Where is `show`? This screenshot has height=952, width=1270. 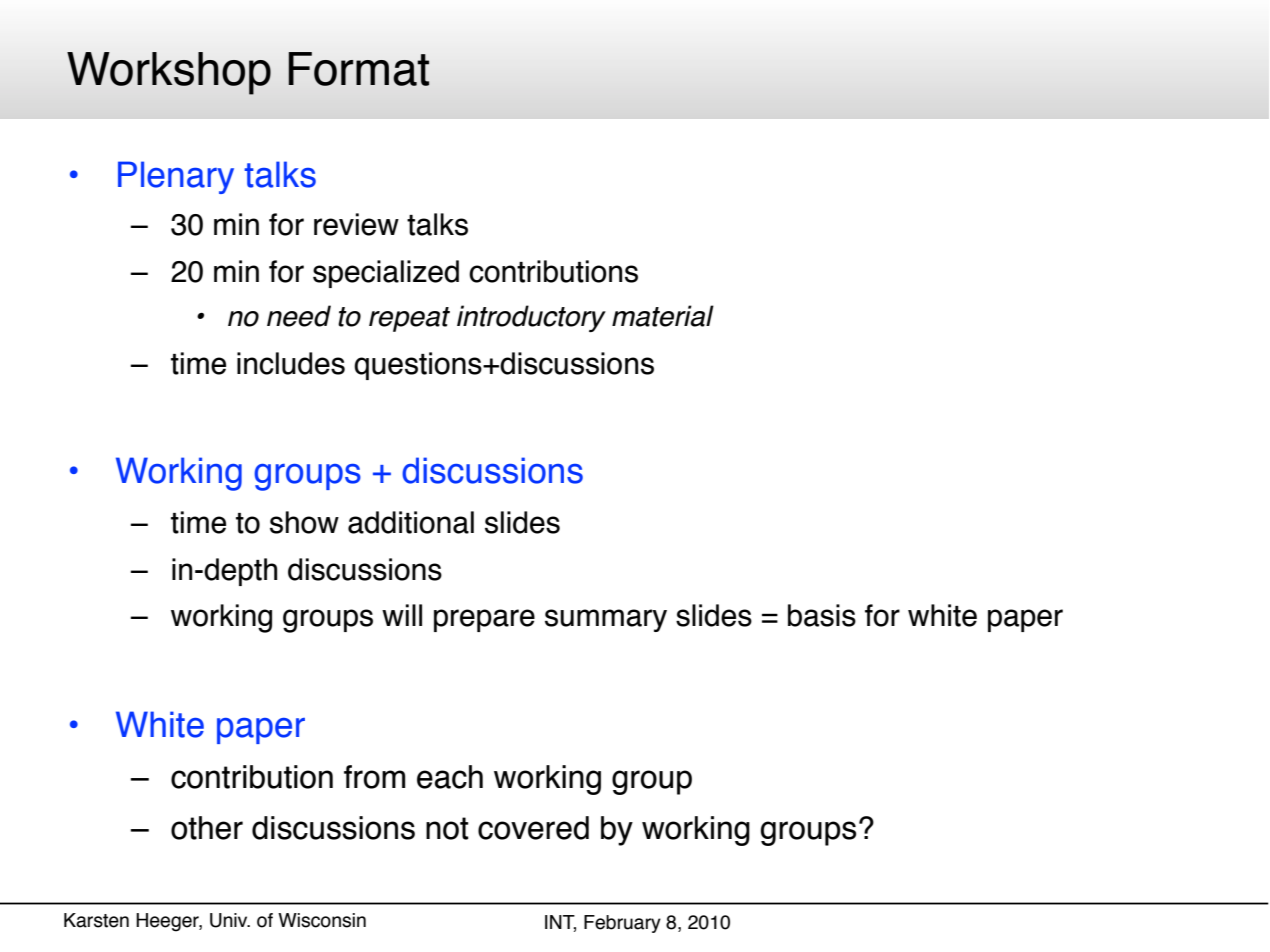 show is located at coordinates (304, 522).
